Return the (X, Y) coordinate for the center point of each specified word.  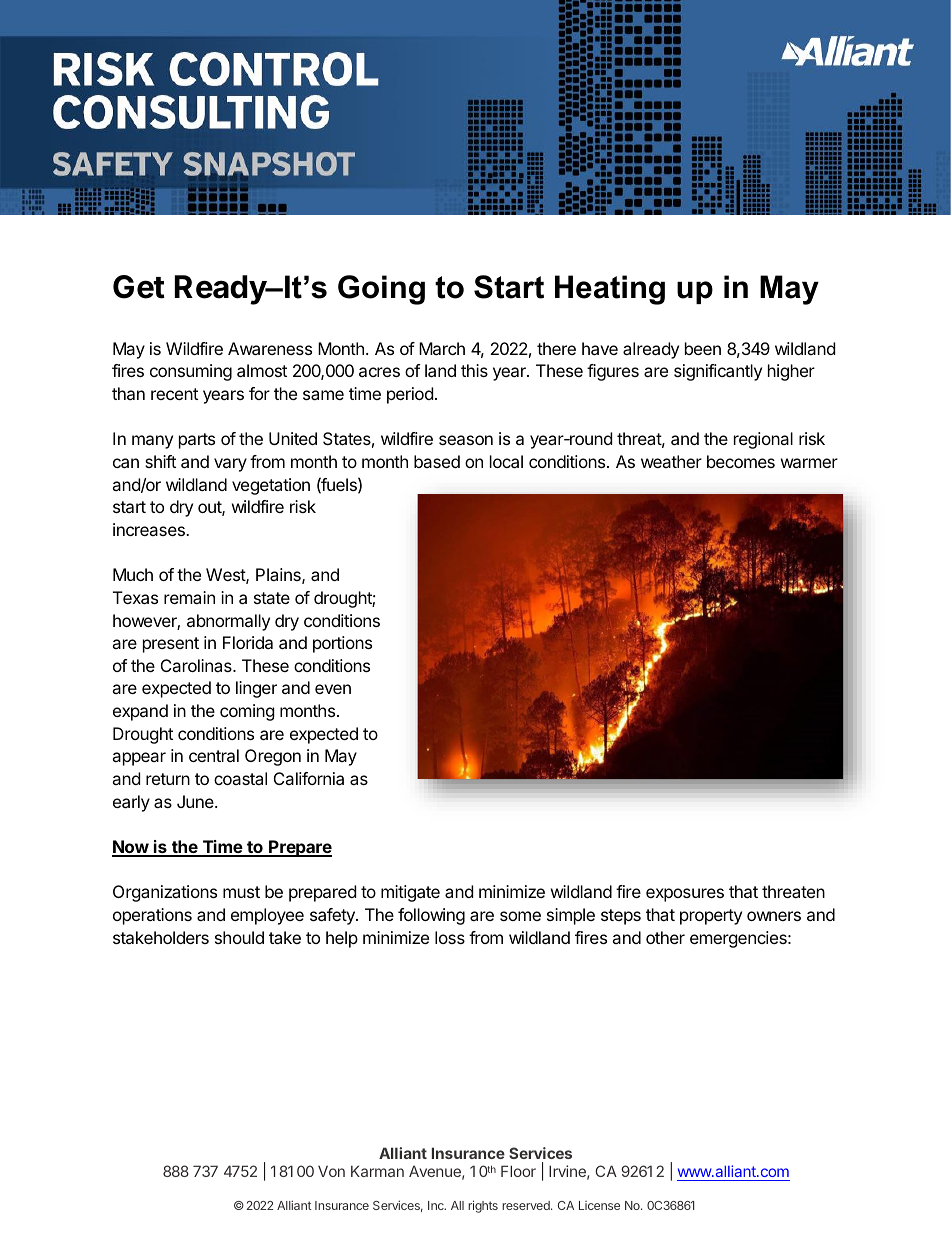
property (711, 917)
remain (189, 597)
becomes (741, 461)
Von (331, 1171)
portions (342, 644)
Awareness (270, 348)
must (241, 892)
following (431, 916)
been (703, 348)
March (442, 348)
